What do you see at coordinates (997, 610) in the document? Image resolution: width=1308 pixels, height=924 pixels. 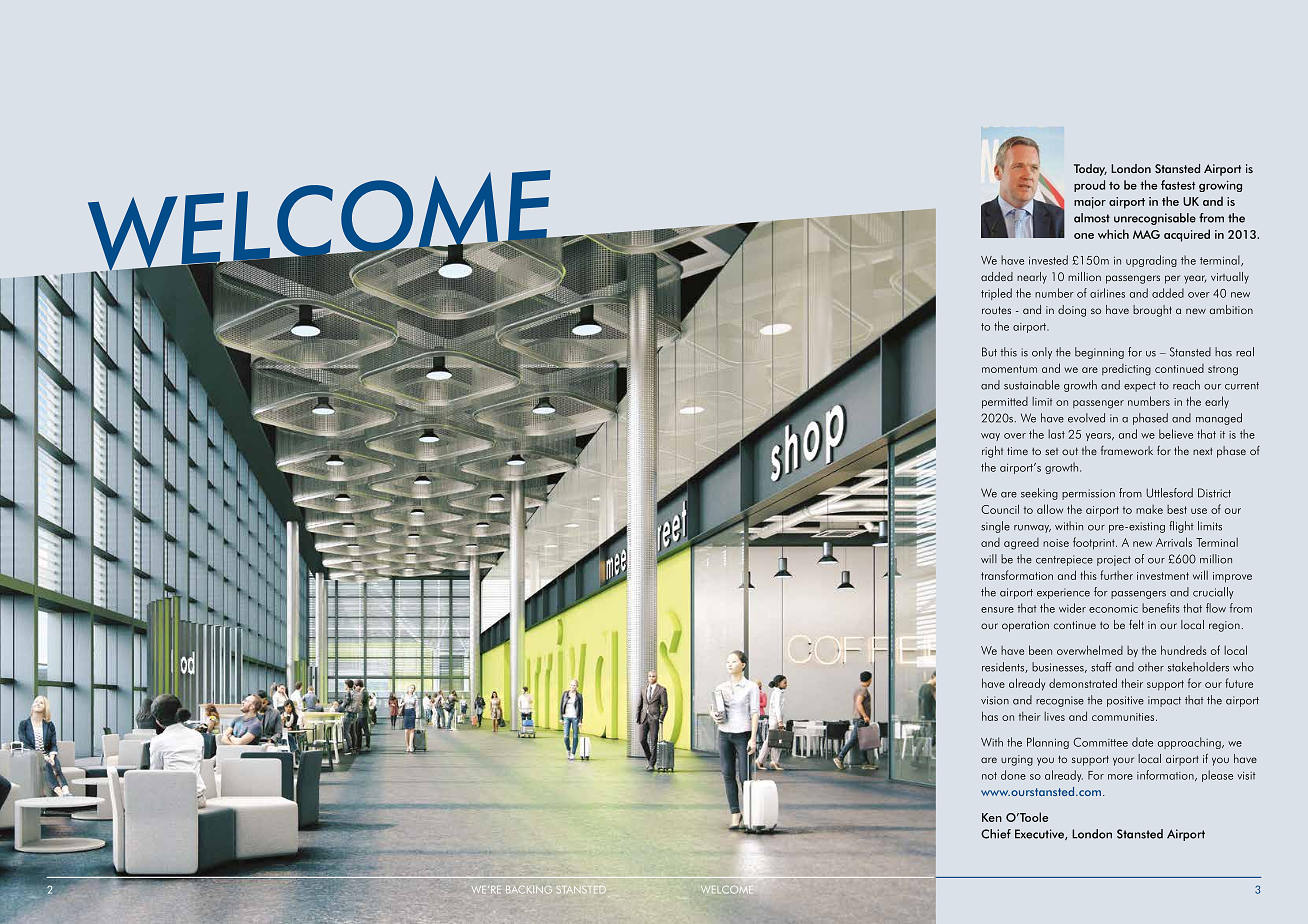 I see `ensure` at bounding box center [997, 610].
